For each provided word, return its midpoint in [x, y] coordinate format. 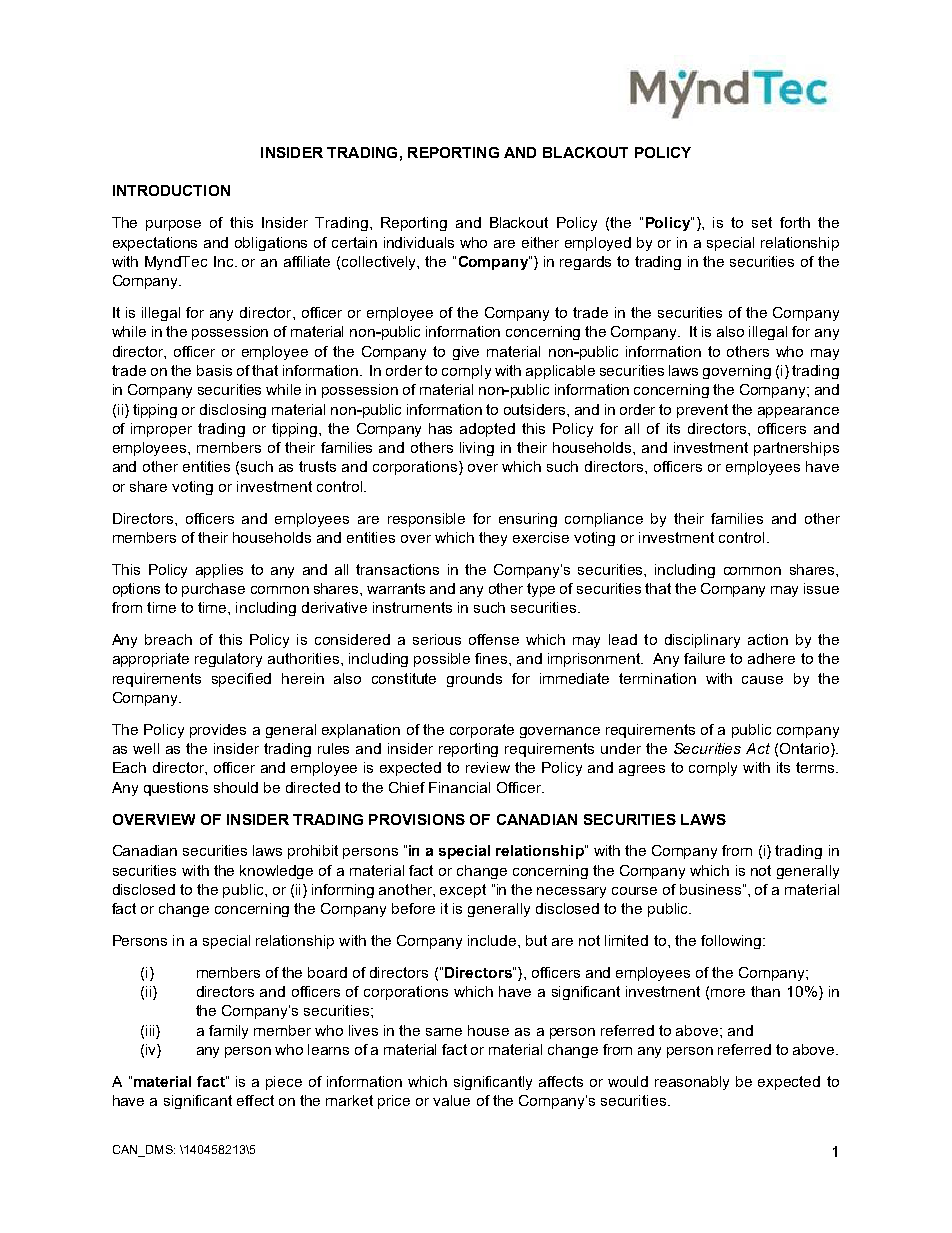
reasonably [692, 1083]
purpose [173, 225]
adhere [771, 658]
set [762, 222]
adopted [487, 430]
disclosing [233, 411]
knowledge [276, 872]
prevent [702, 411]
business [710, 889]
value [451, 1100]
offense [494, 639]
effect [255, 1100]
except [463, 891]
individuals [419, 242]
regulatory [228, 660]
